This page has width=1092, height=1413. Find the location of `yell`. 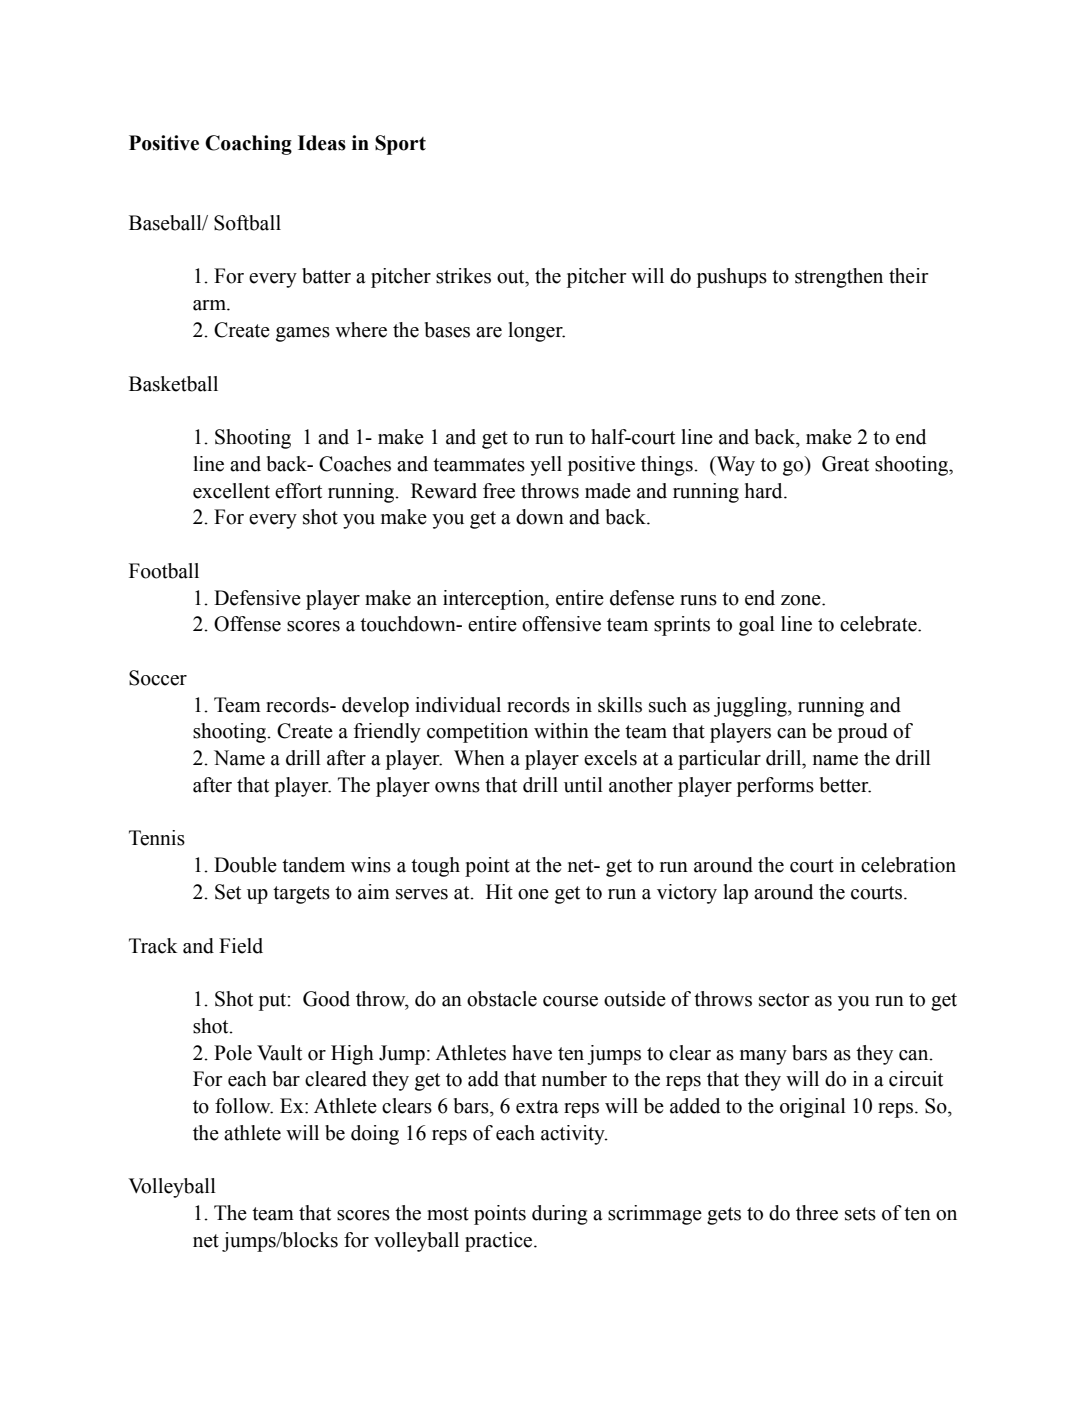

yell is located at coordinates (546, 466).
